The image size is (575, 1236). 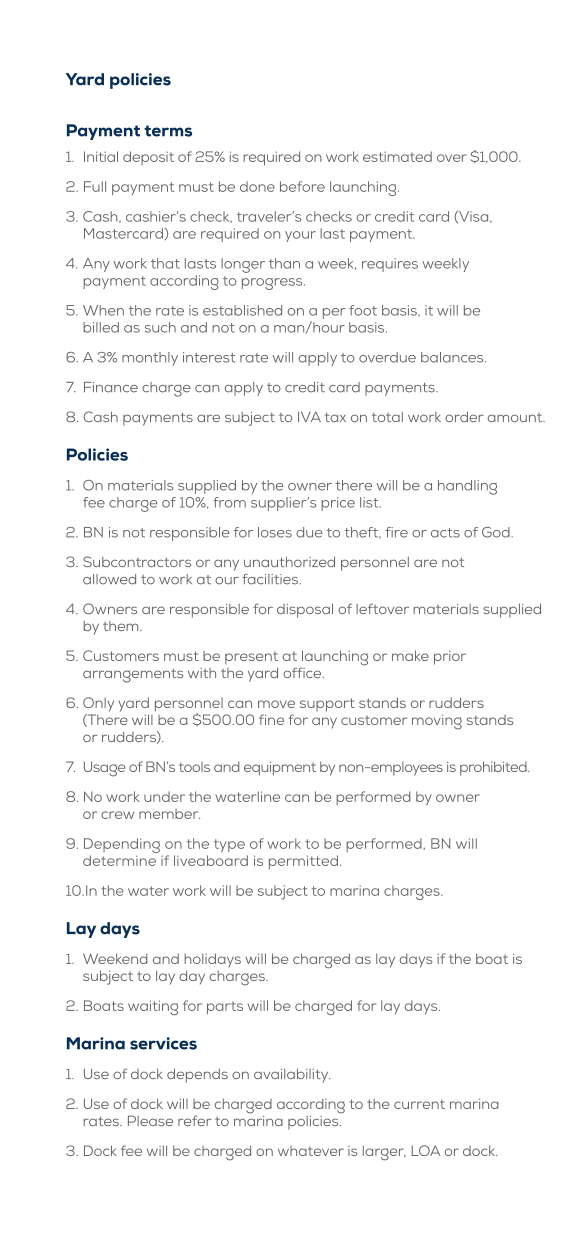 I want to click on deposit, so click(x=148, y=158).
